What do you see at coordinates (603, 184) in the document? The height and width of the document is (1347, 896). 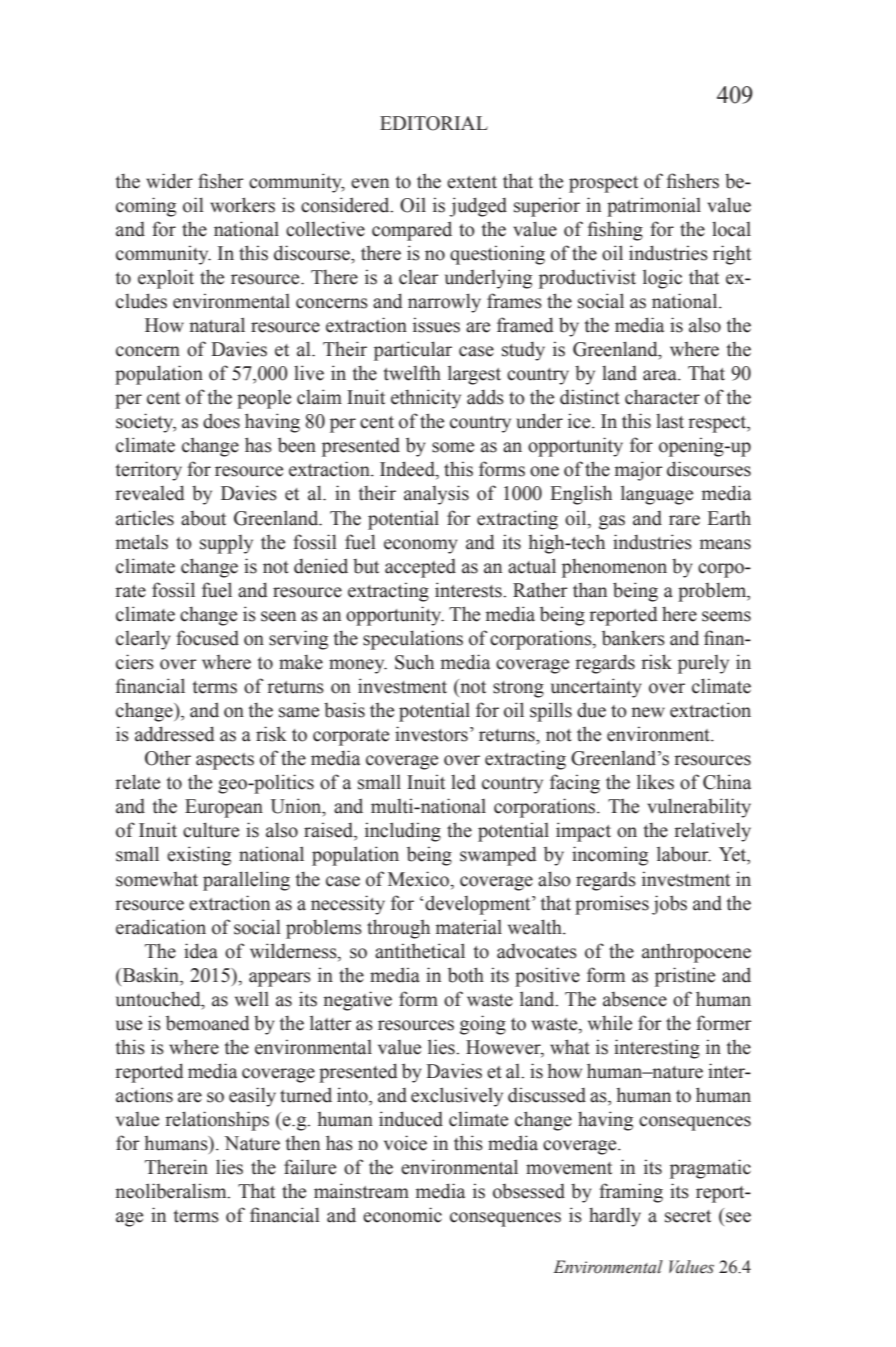 I see `prospect` at bounding box center [603, 184].
